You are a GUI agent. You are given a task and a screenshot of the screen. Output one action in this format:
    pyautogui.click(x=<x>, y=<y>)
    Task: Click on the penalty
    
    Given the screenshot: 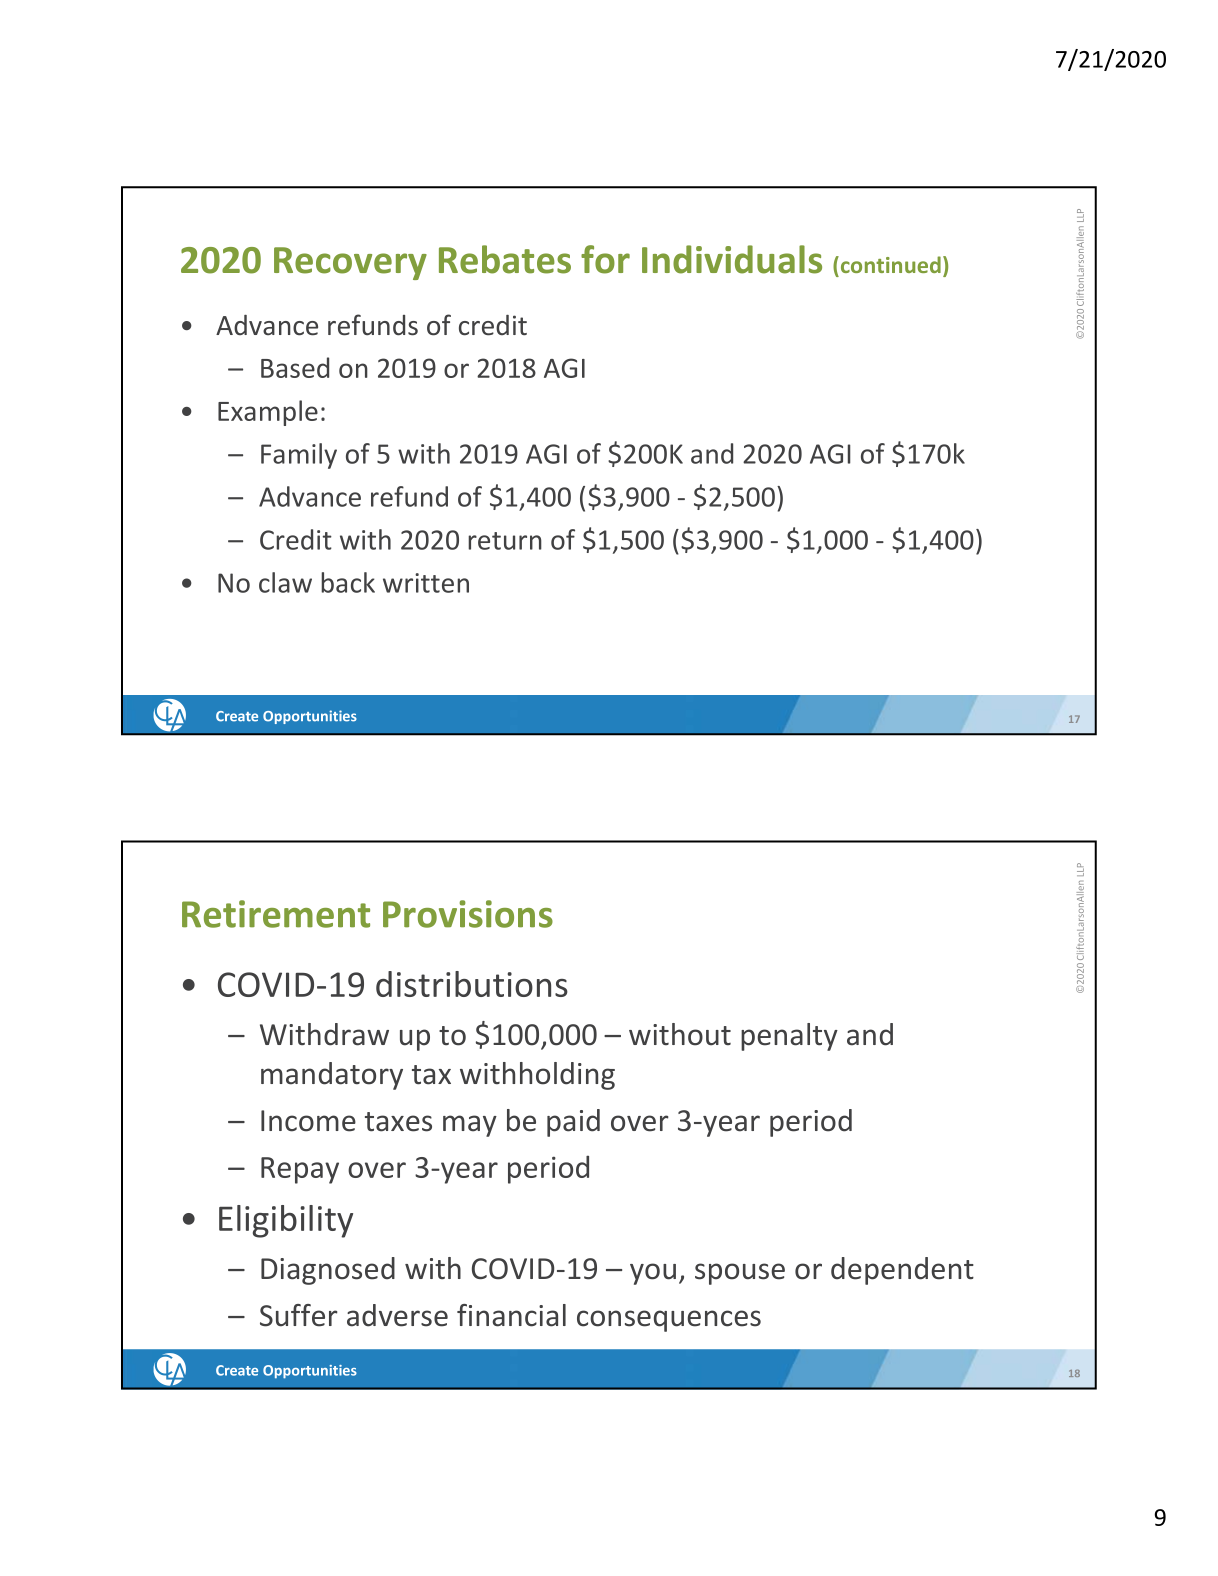 What is the action you would take?
    pyautogui.click(x=789, y=1037)
